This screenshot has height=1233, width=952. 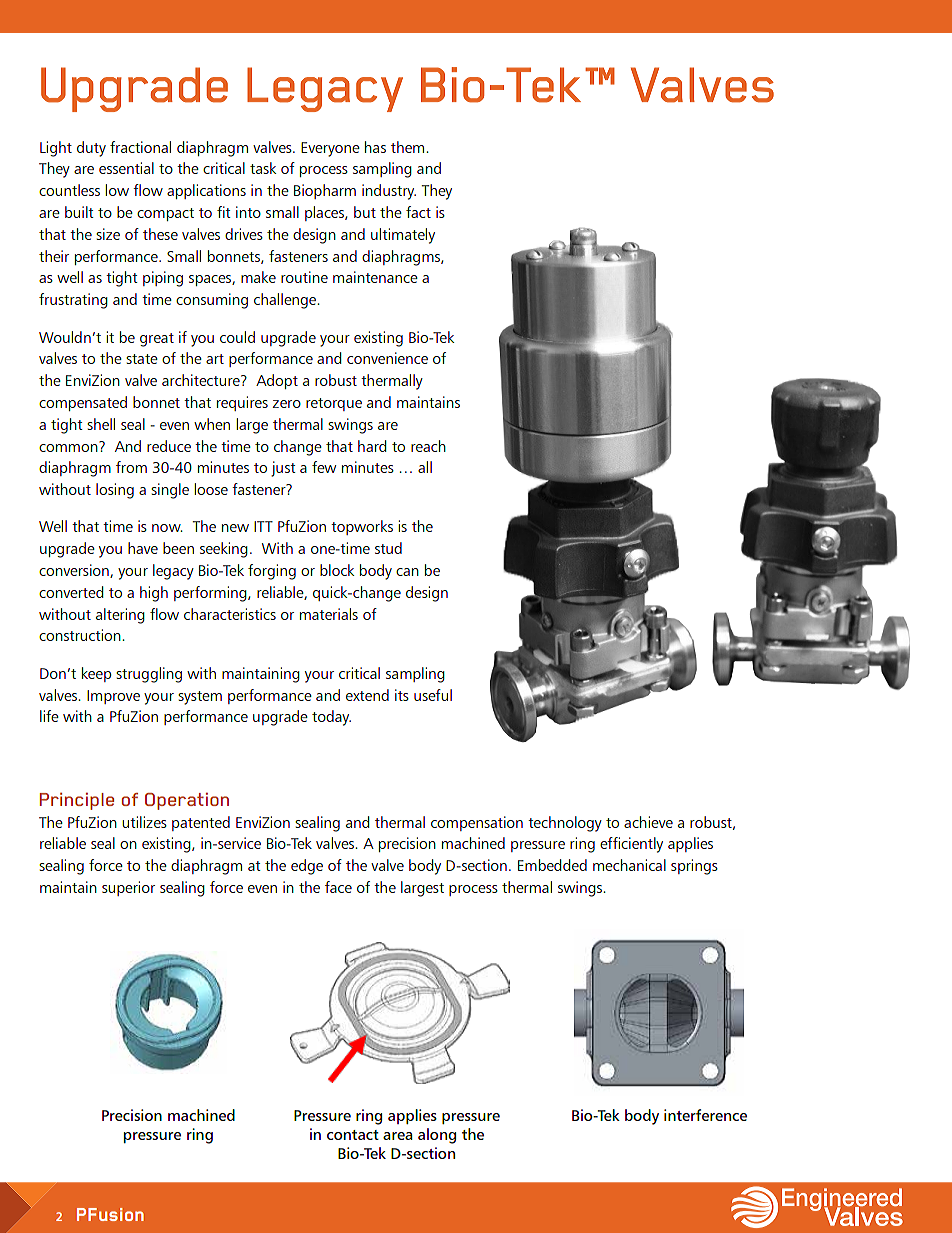 What do you see at coordinates (329, 614) in the screenshot?
I see `materials` at bounding box center [329, 614].
